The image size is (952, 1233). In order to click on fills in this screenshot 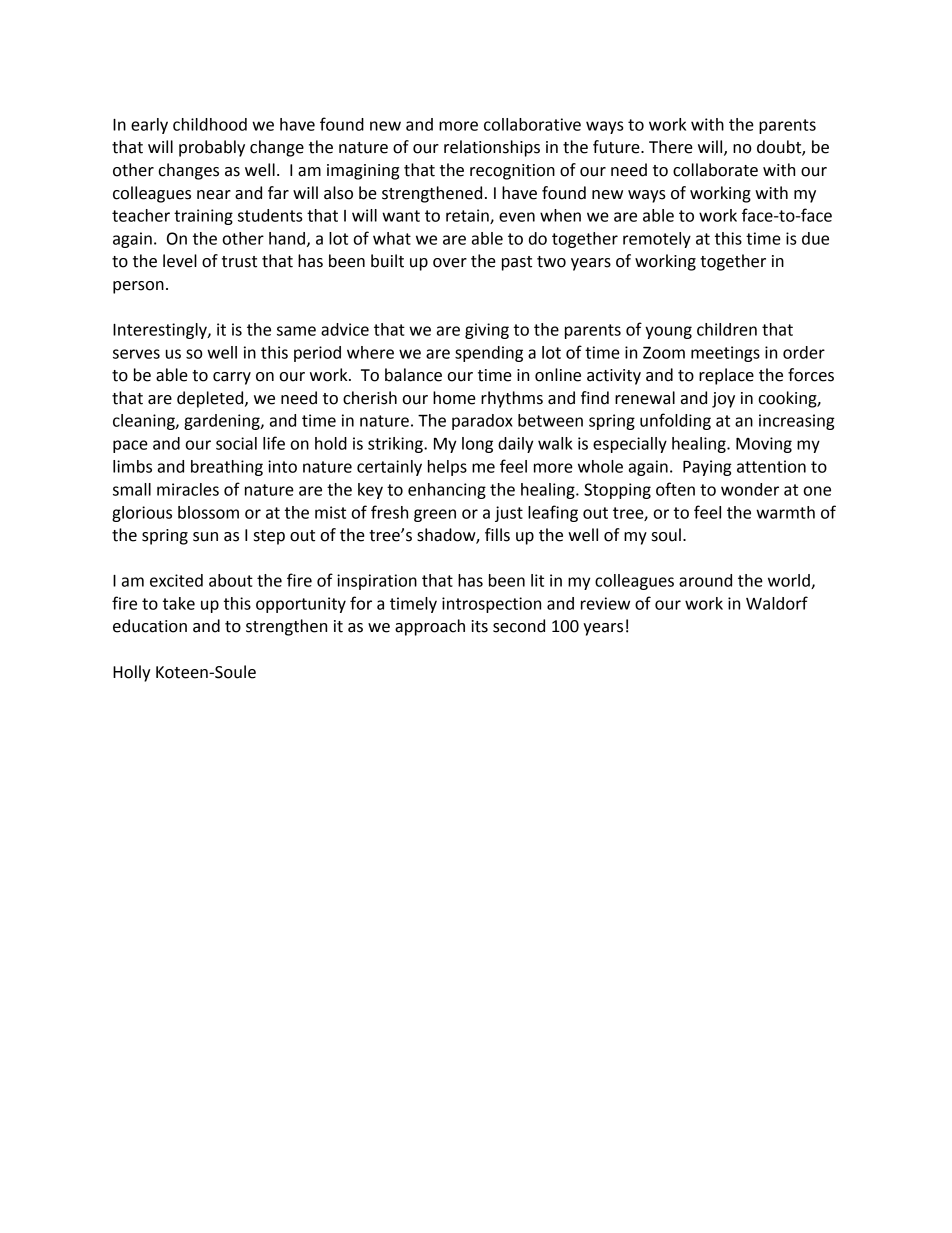, I will do `click(497, 535)`.
